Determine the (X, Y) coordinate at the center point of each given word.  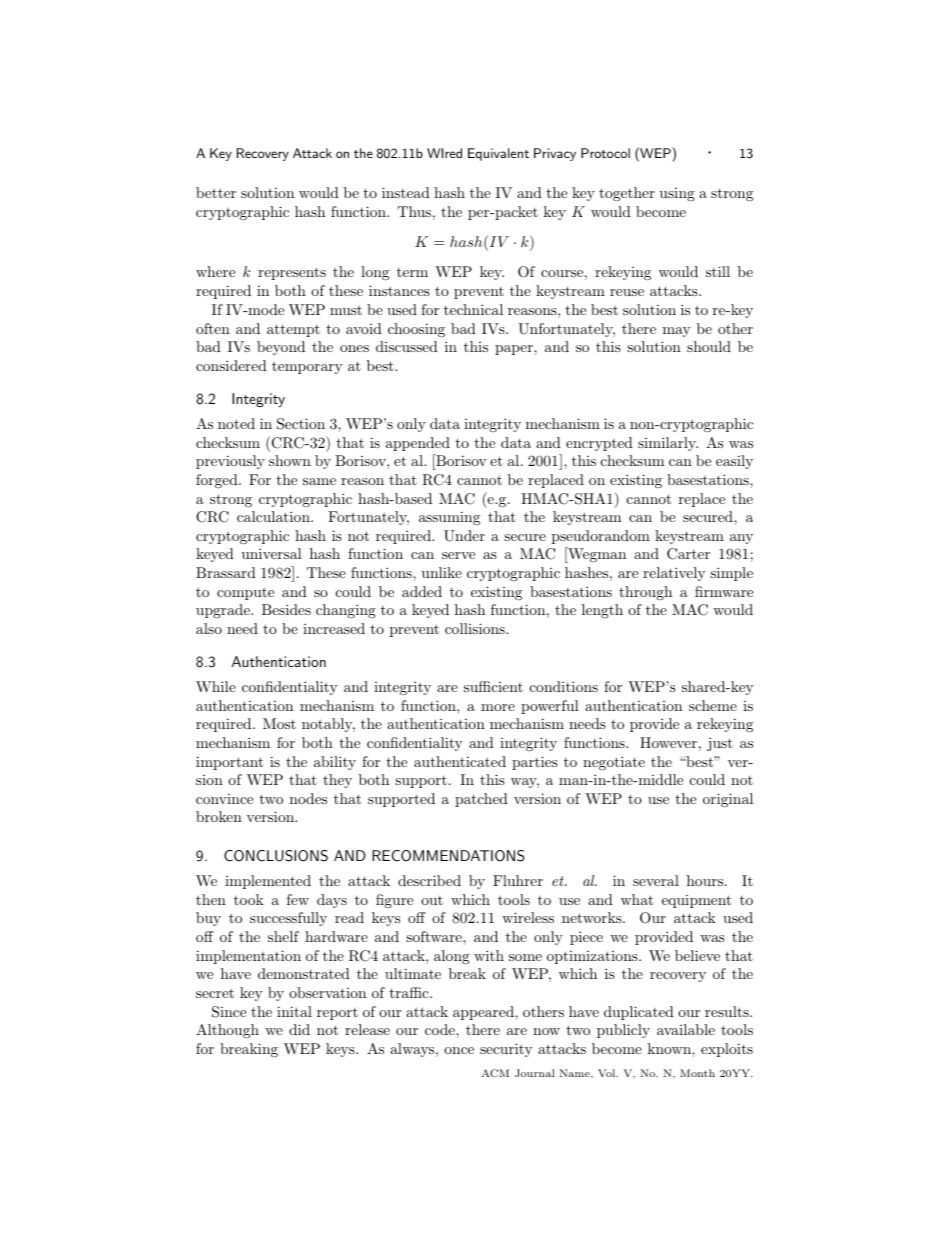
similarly (668, 444)
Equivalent (498, 154)
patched (481, 800)
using (677, 194)
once (459, 1050)
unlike (442, 572)
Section (301, 424)
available (686, 1029)
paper (515, 350)
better (216, 192)
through (645, 593)
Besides (286, 609)
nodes (308, 798)
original (728, 800)
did (299, 1029)
